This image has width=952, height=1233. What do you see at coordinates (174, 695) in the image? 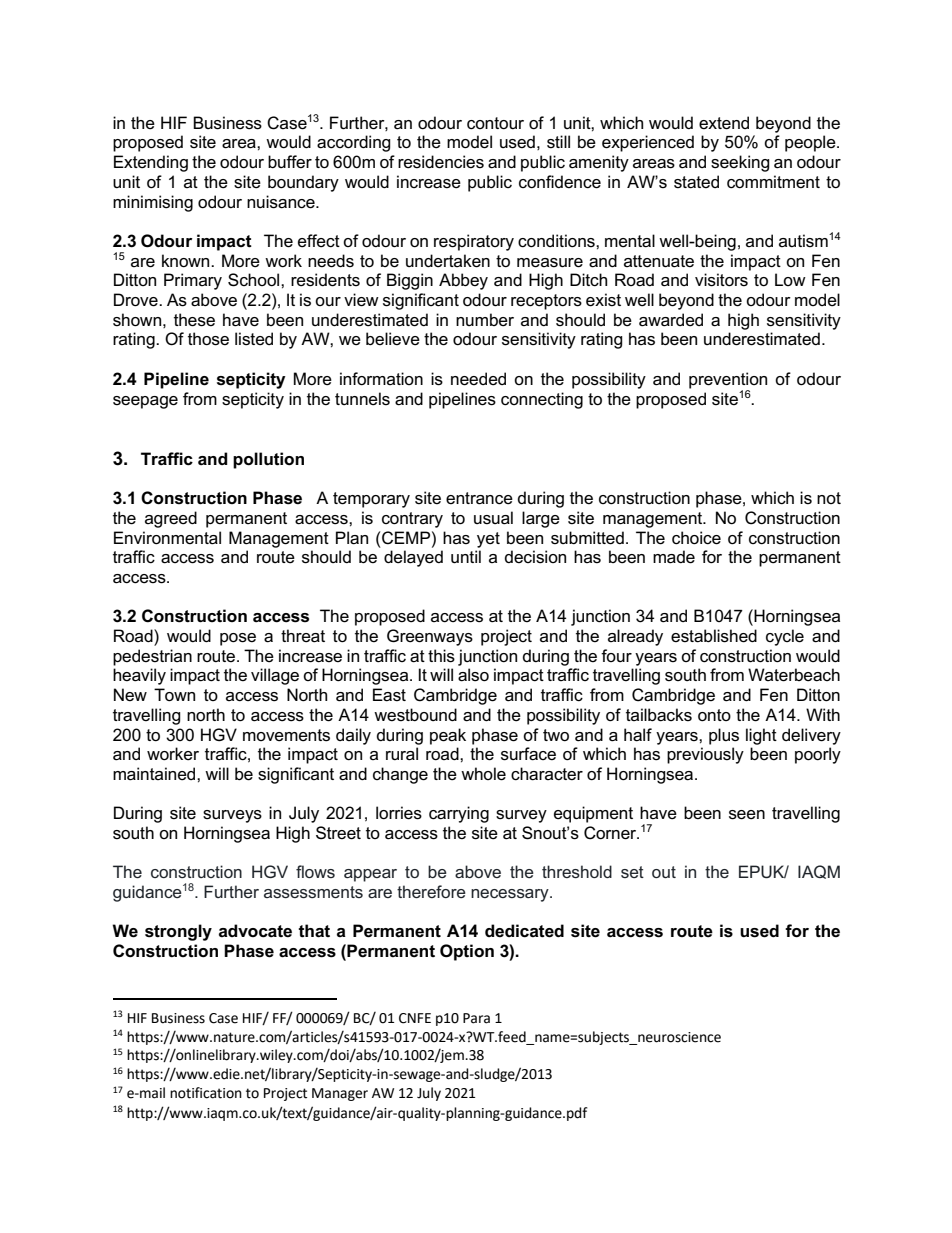
I see `Town` at bounding box center [174, 695].
